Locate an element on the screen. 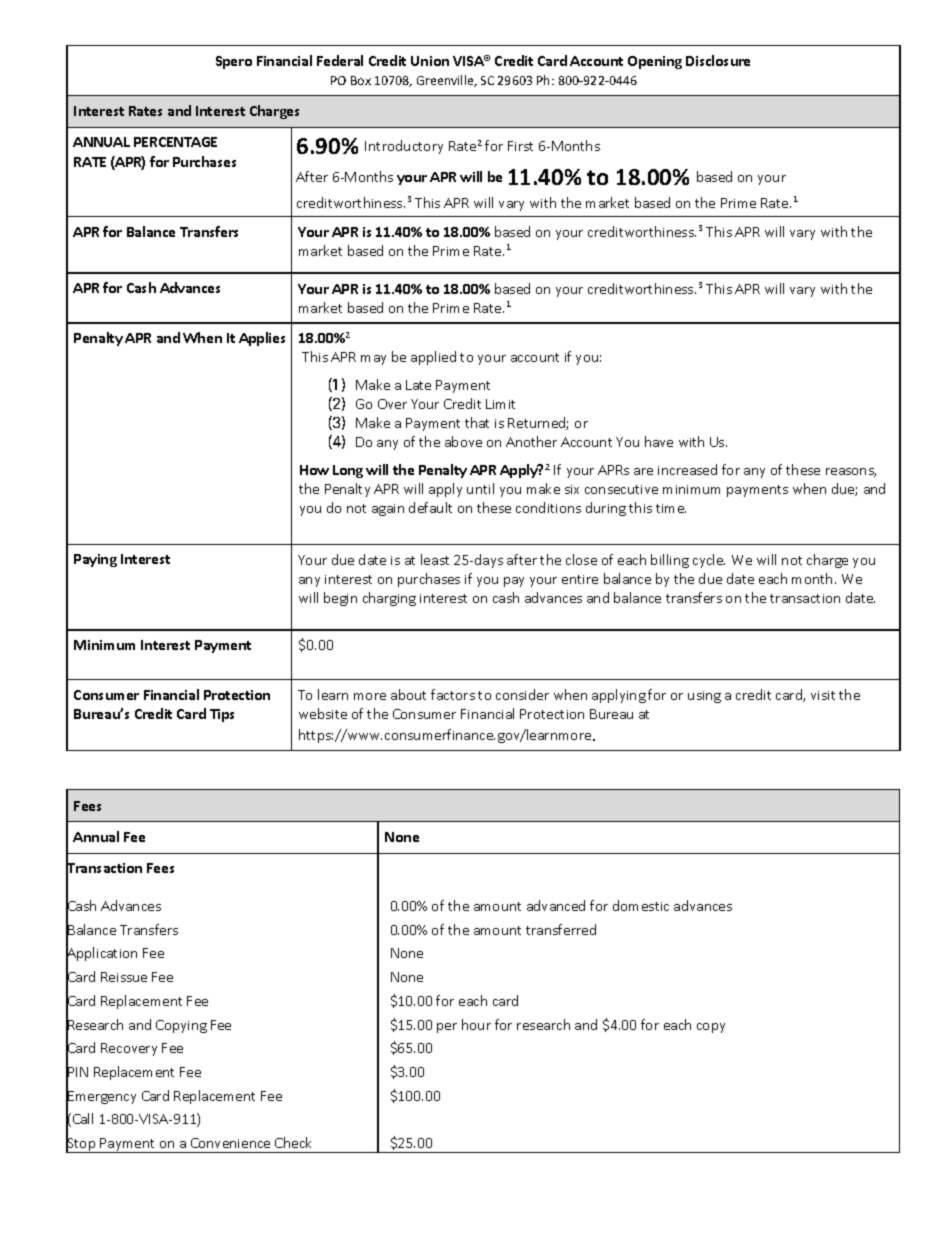 The image size is (952, 1233). Paying is located at coordinates (95, 560).
